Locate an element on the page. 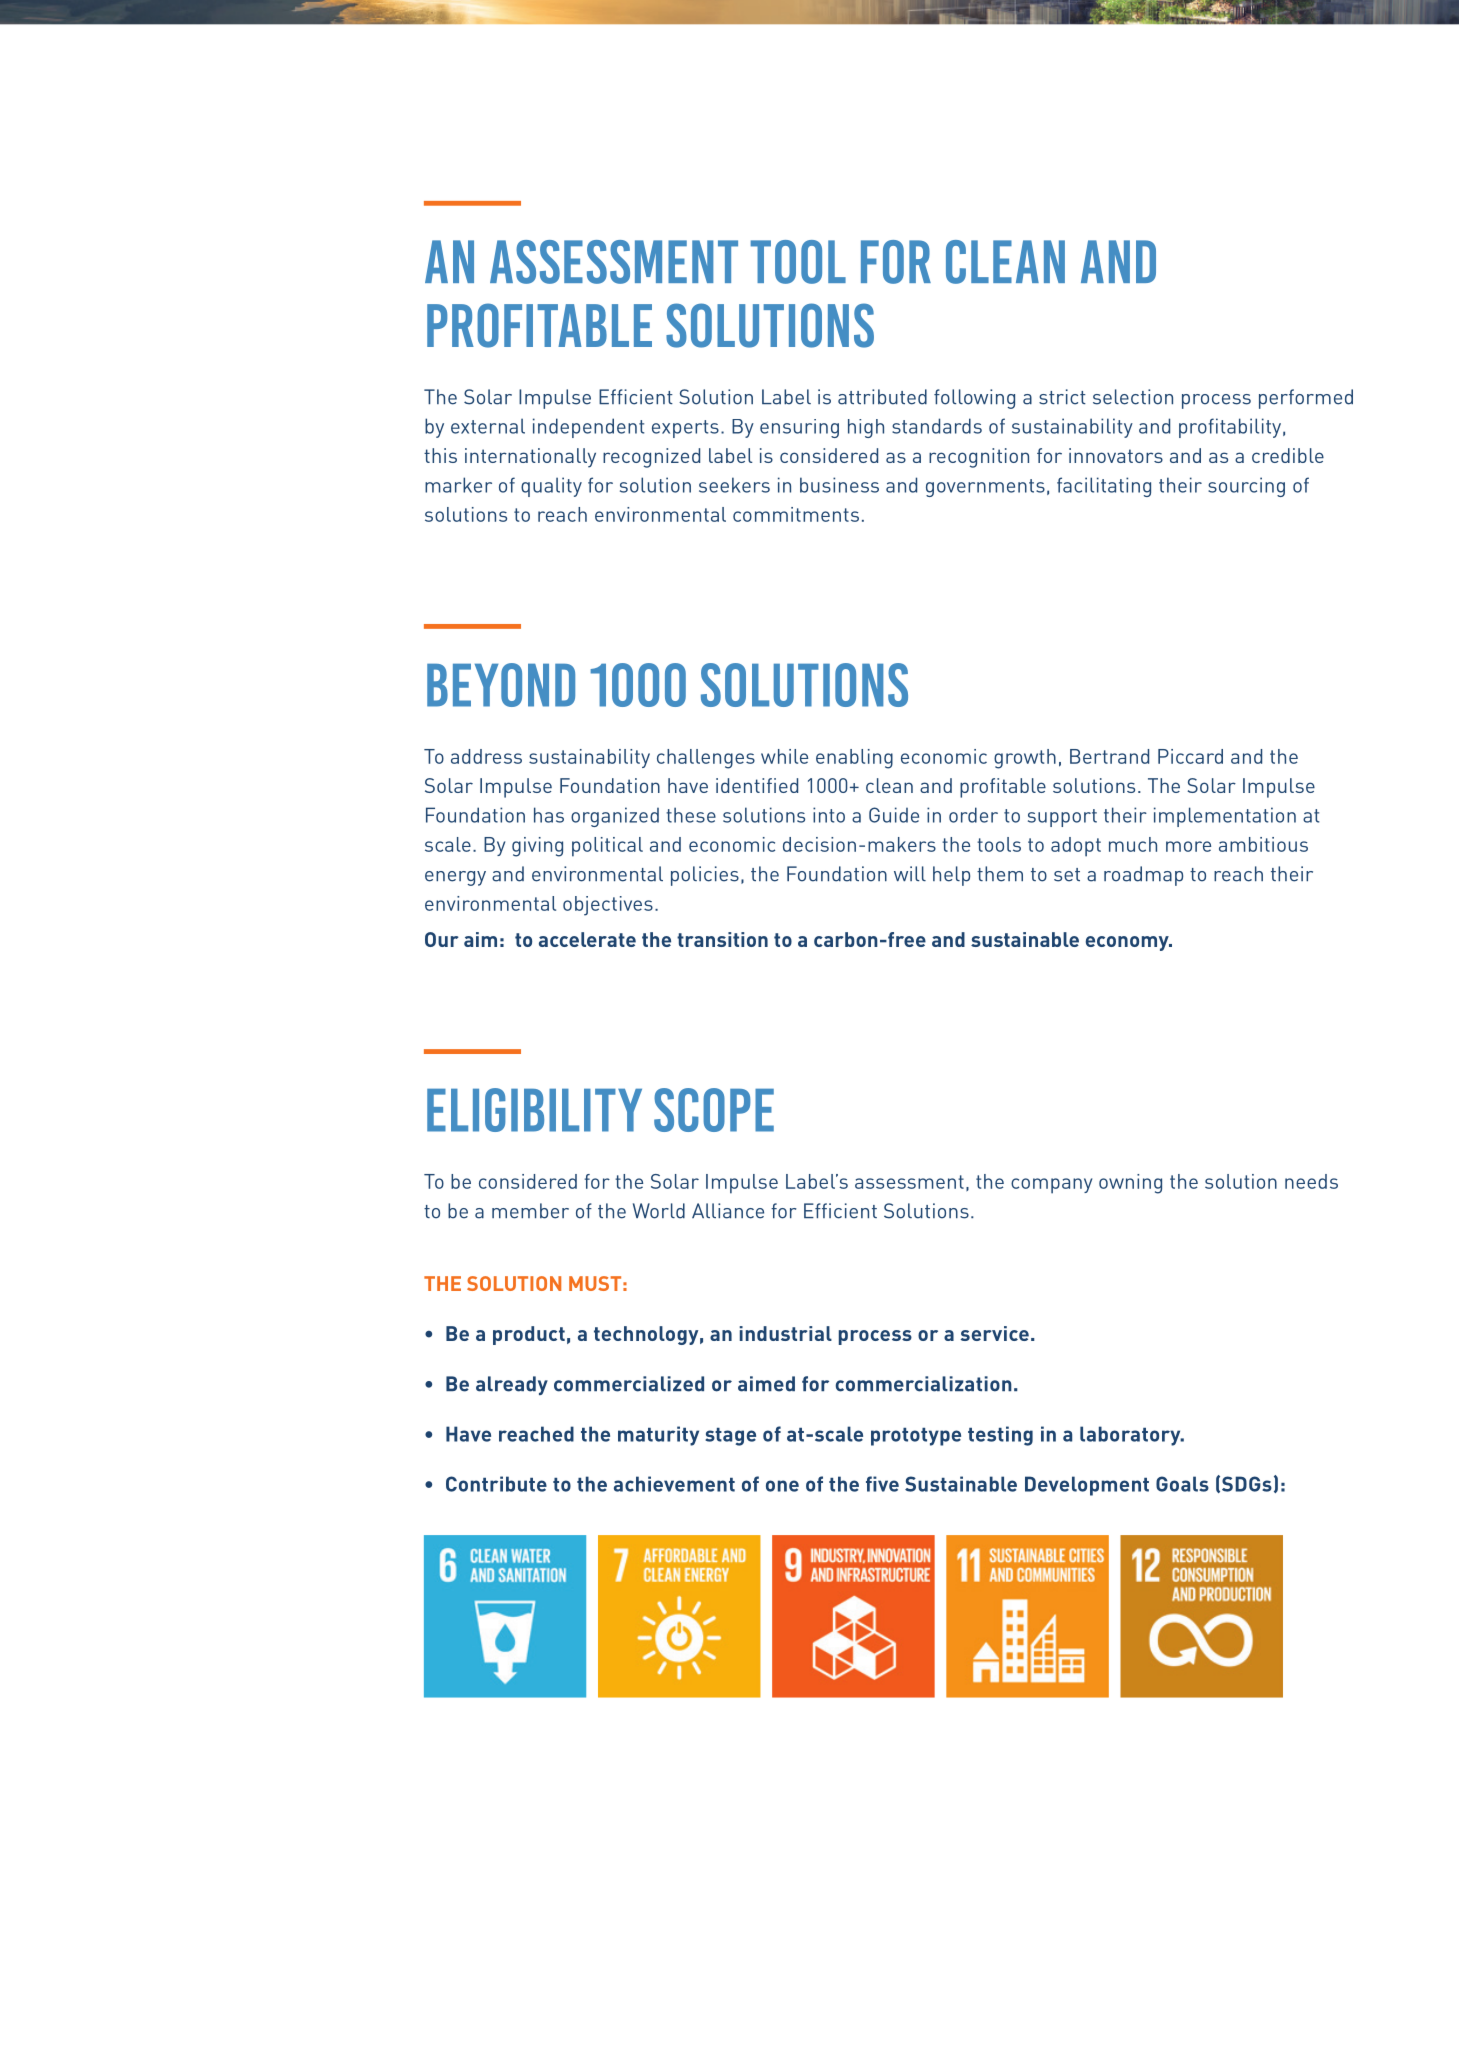 This image has height=2063, width=1459. selection is located at coordinates (1133, 397).
